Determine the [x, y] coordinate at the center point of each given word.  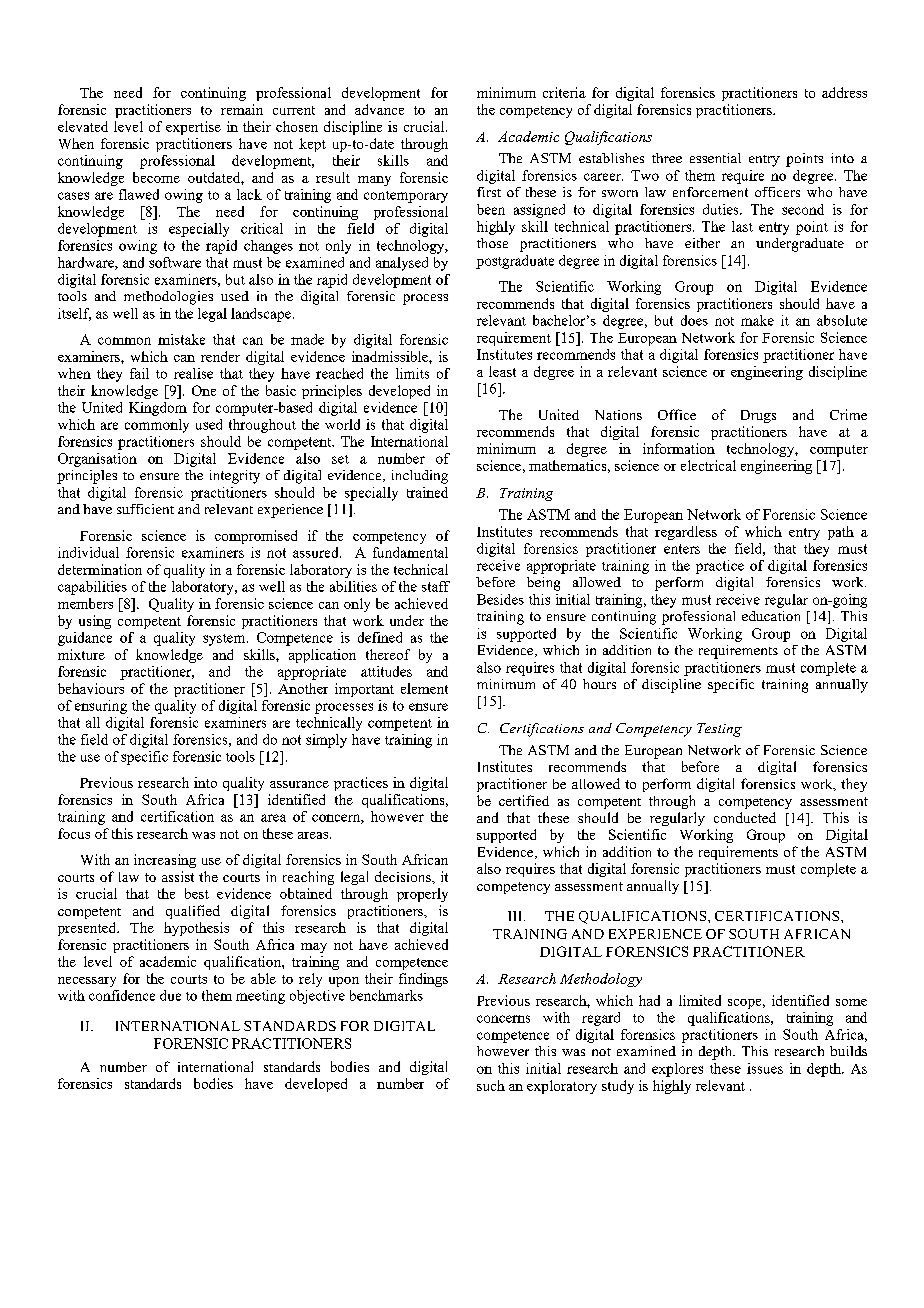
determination [100, 569]
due [170, 995]
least [502, 371]
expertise [193, 128]
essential [715, 158]
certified [524, 800]
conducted [745, 817]
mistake [181, 339]
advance [379, 109]
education [771, 616]
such [491, 1085]
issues [765, 1068]
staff [436, 586]
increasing [165, 861]
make [757, 320]
